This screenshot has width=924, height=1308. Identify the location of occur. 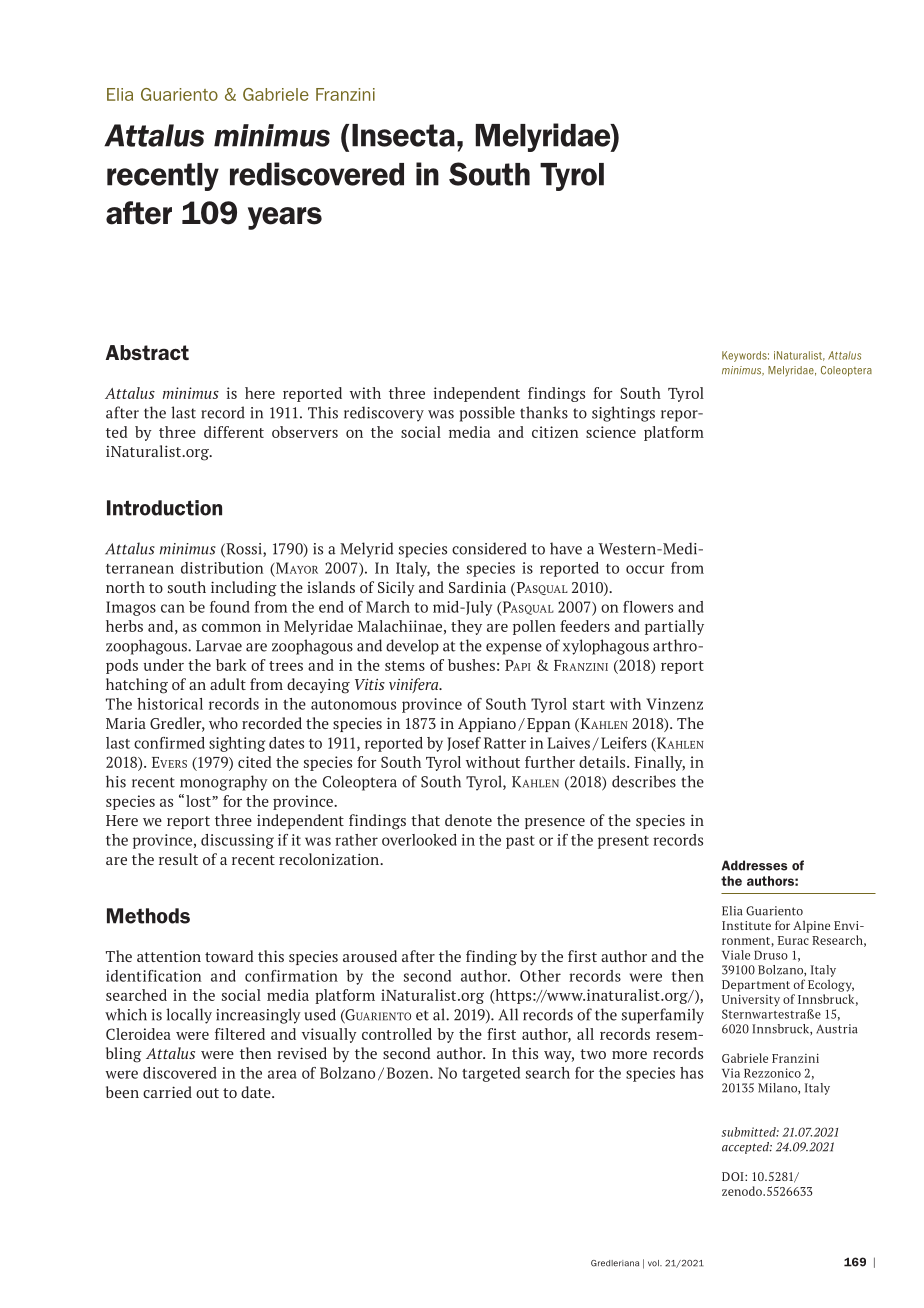
(645, 569).
